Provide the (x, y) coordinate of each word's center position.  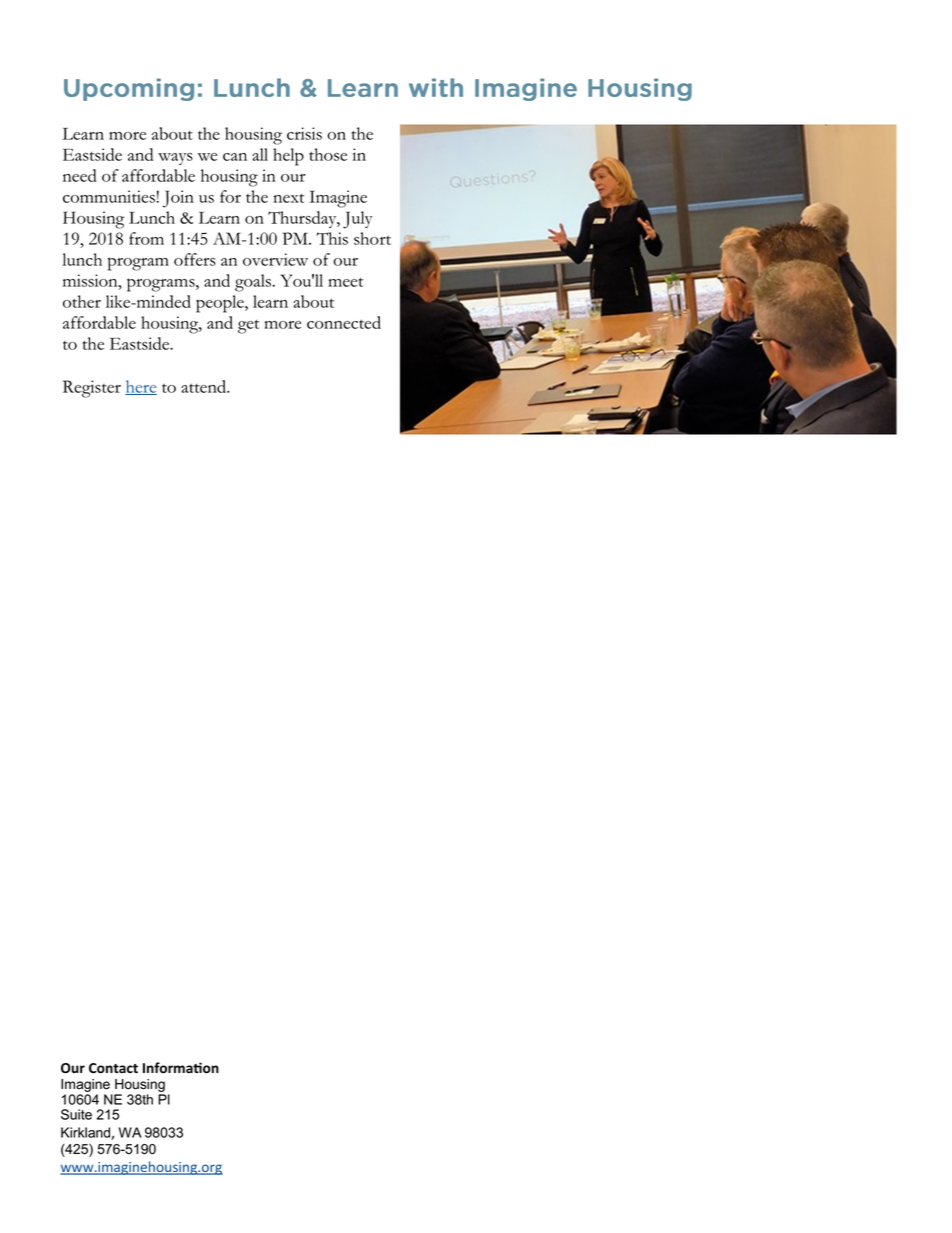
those (328, 154)
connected (344, 322)
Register (92, 389)
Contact (113, 1068)
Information (181, 1067)
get (248, 327)
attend (205, 386)
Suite (76, 1114)
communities (109, 196)
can (235, 157)
